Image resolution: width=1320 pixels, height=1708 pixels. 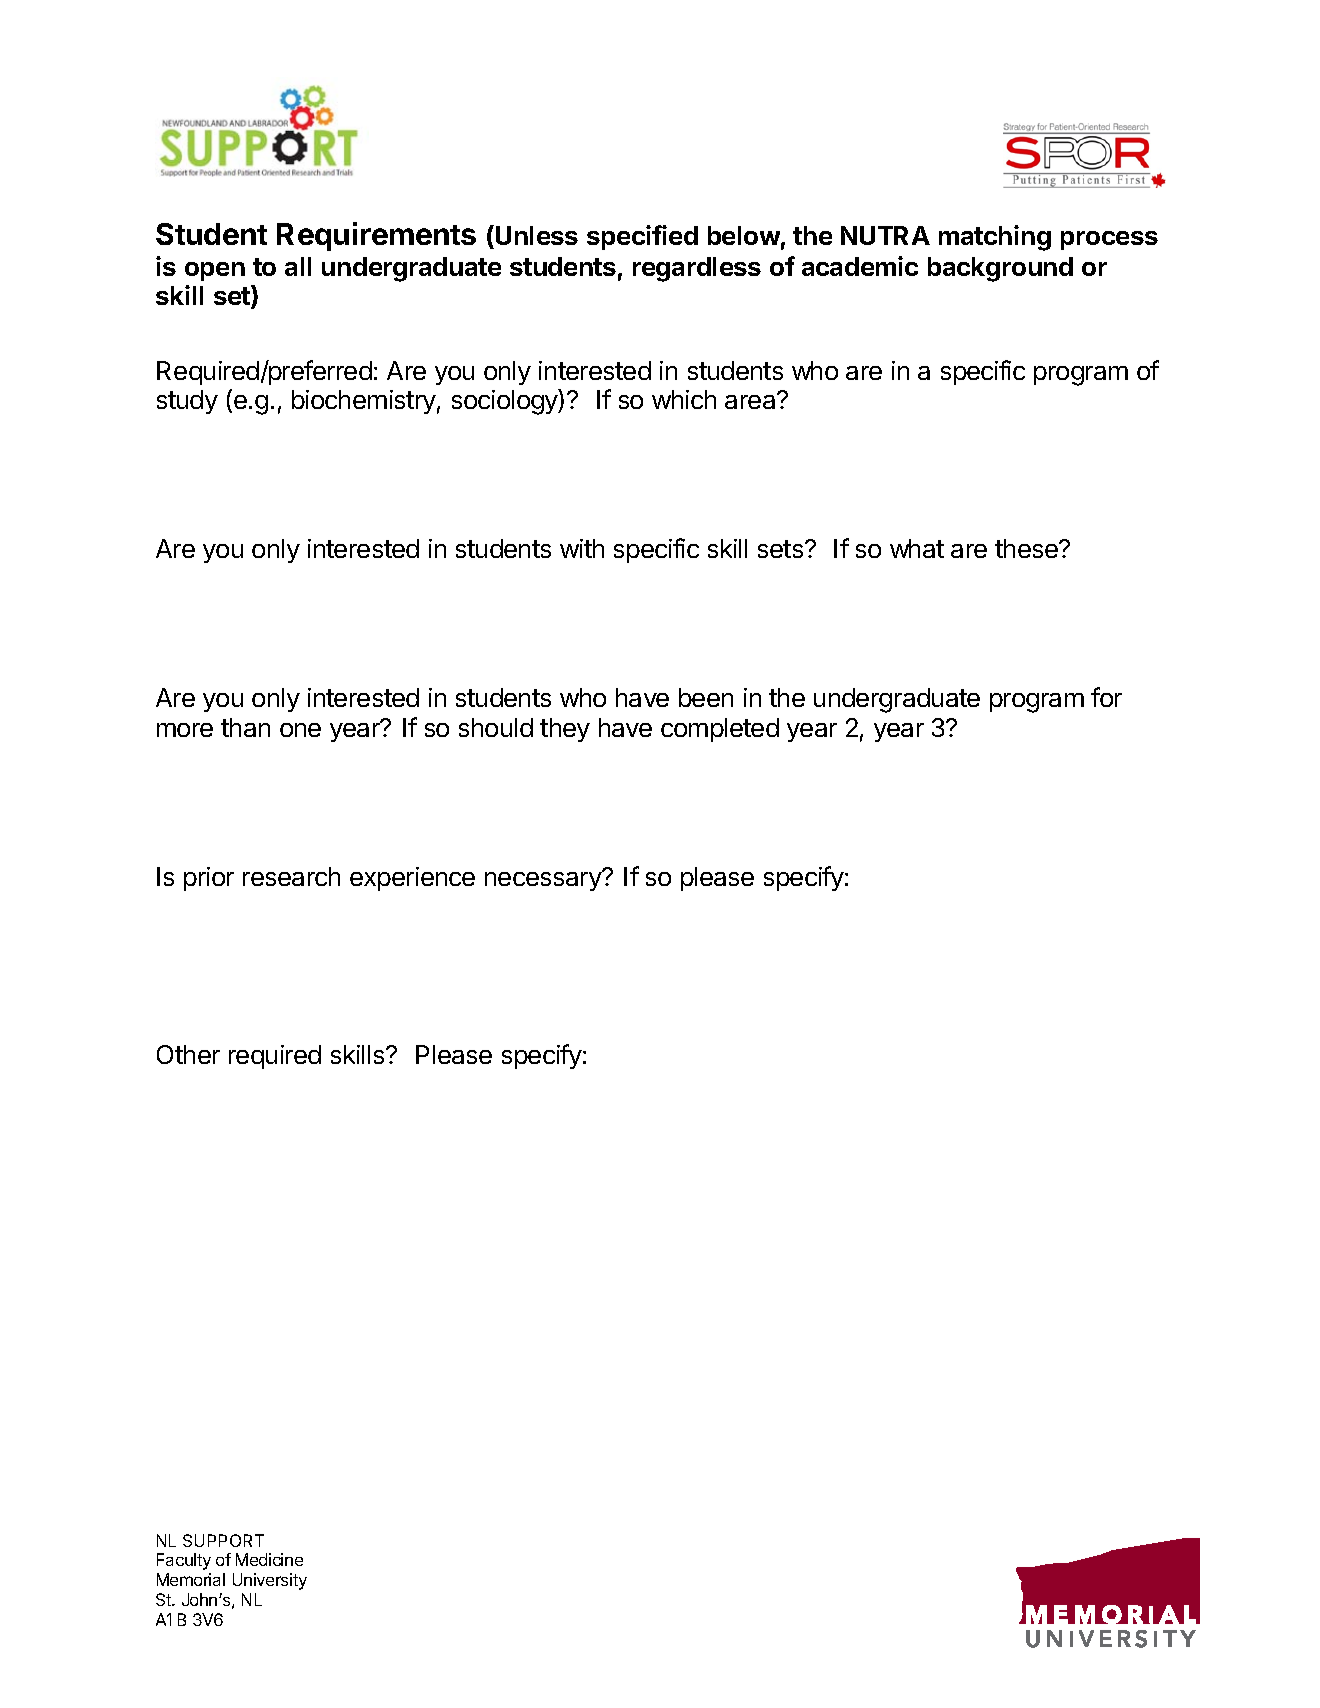 What do you see at coordinates (223, 1540) in the image?
I see `SUPPORT` at bounding box center [223, 1540].
